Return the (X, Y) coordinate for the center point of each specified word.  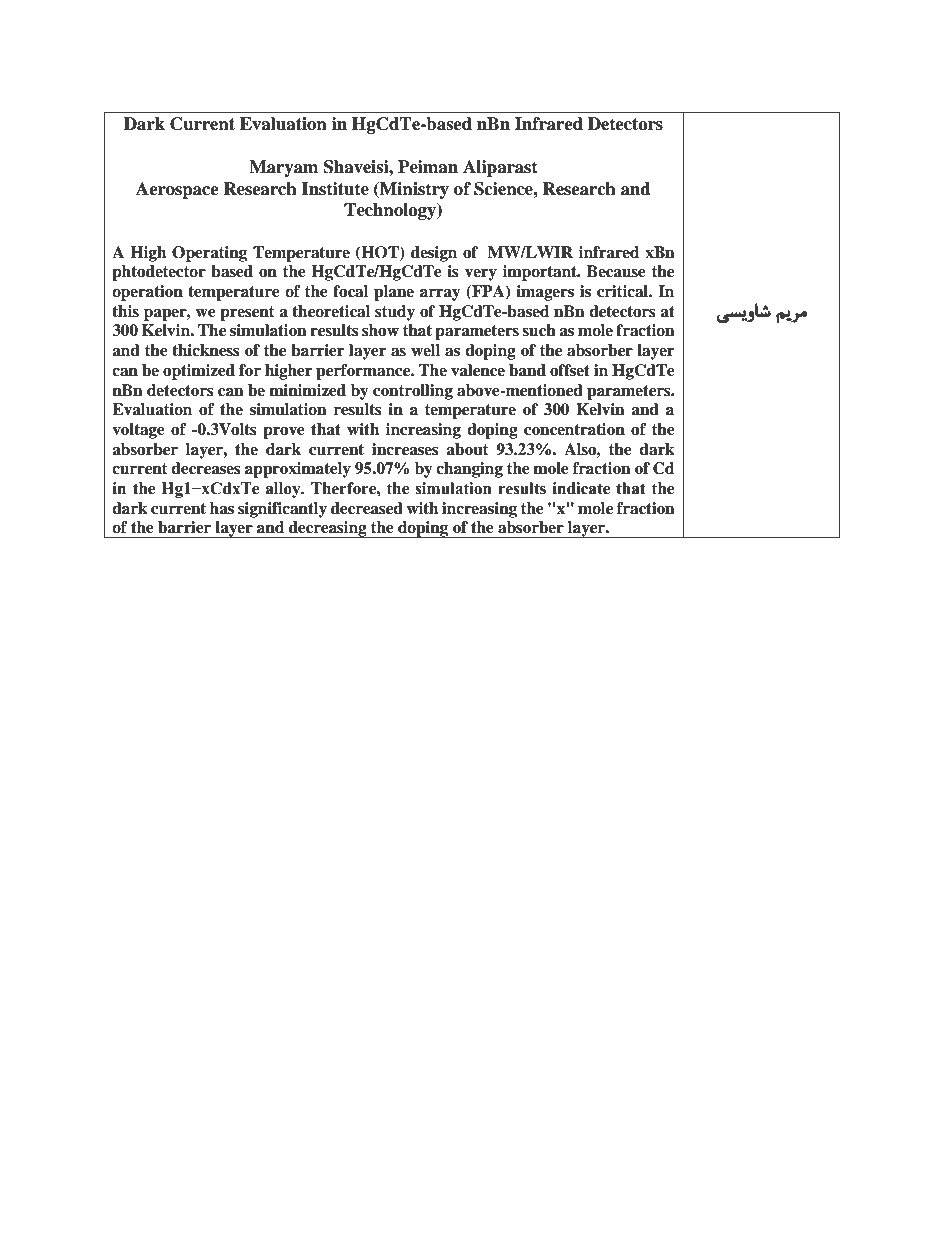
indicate (581, 488)
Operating (209, 254)
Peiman (428, 167)
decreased (367, 508)
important (541, 273)
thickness (206, 350)
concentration (574, 429)
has (222, 508)
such (539, 330)
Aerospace (177, 190)
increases (405, 449)
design (434, 254)
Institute (335, 189)
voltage (138, 431)
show (380, 330)
